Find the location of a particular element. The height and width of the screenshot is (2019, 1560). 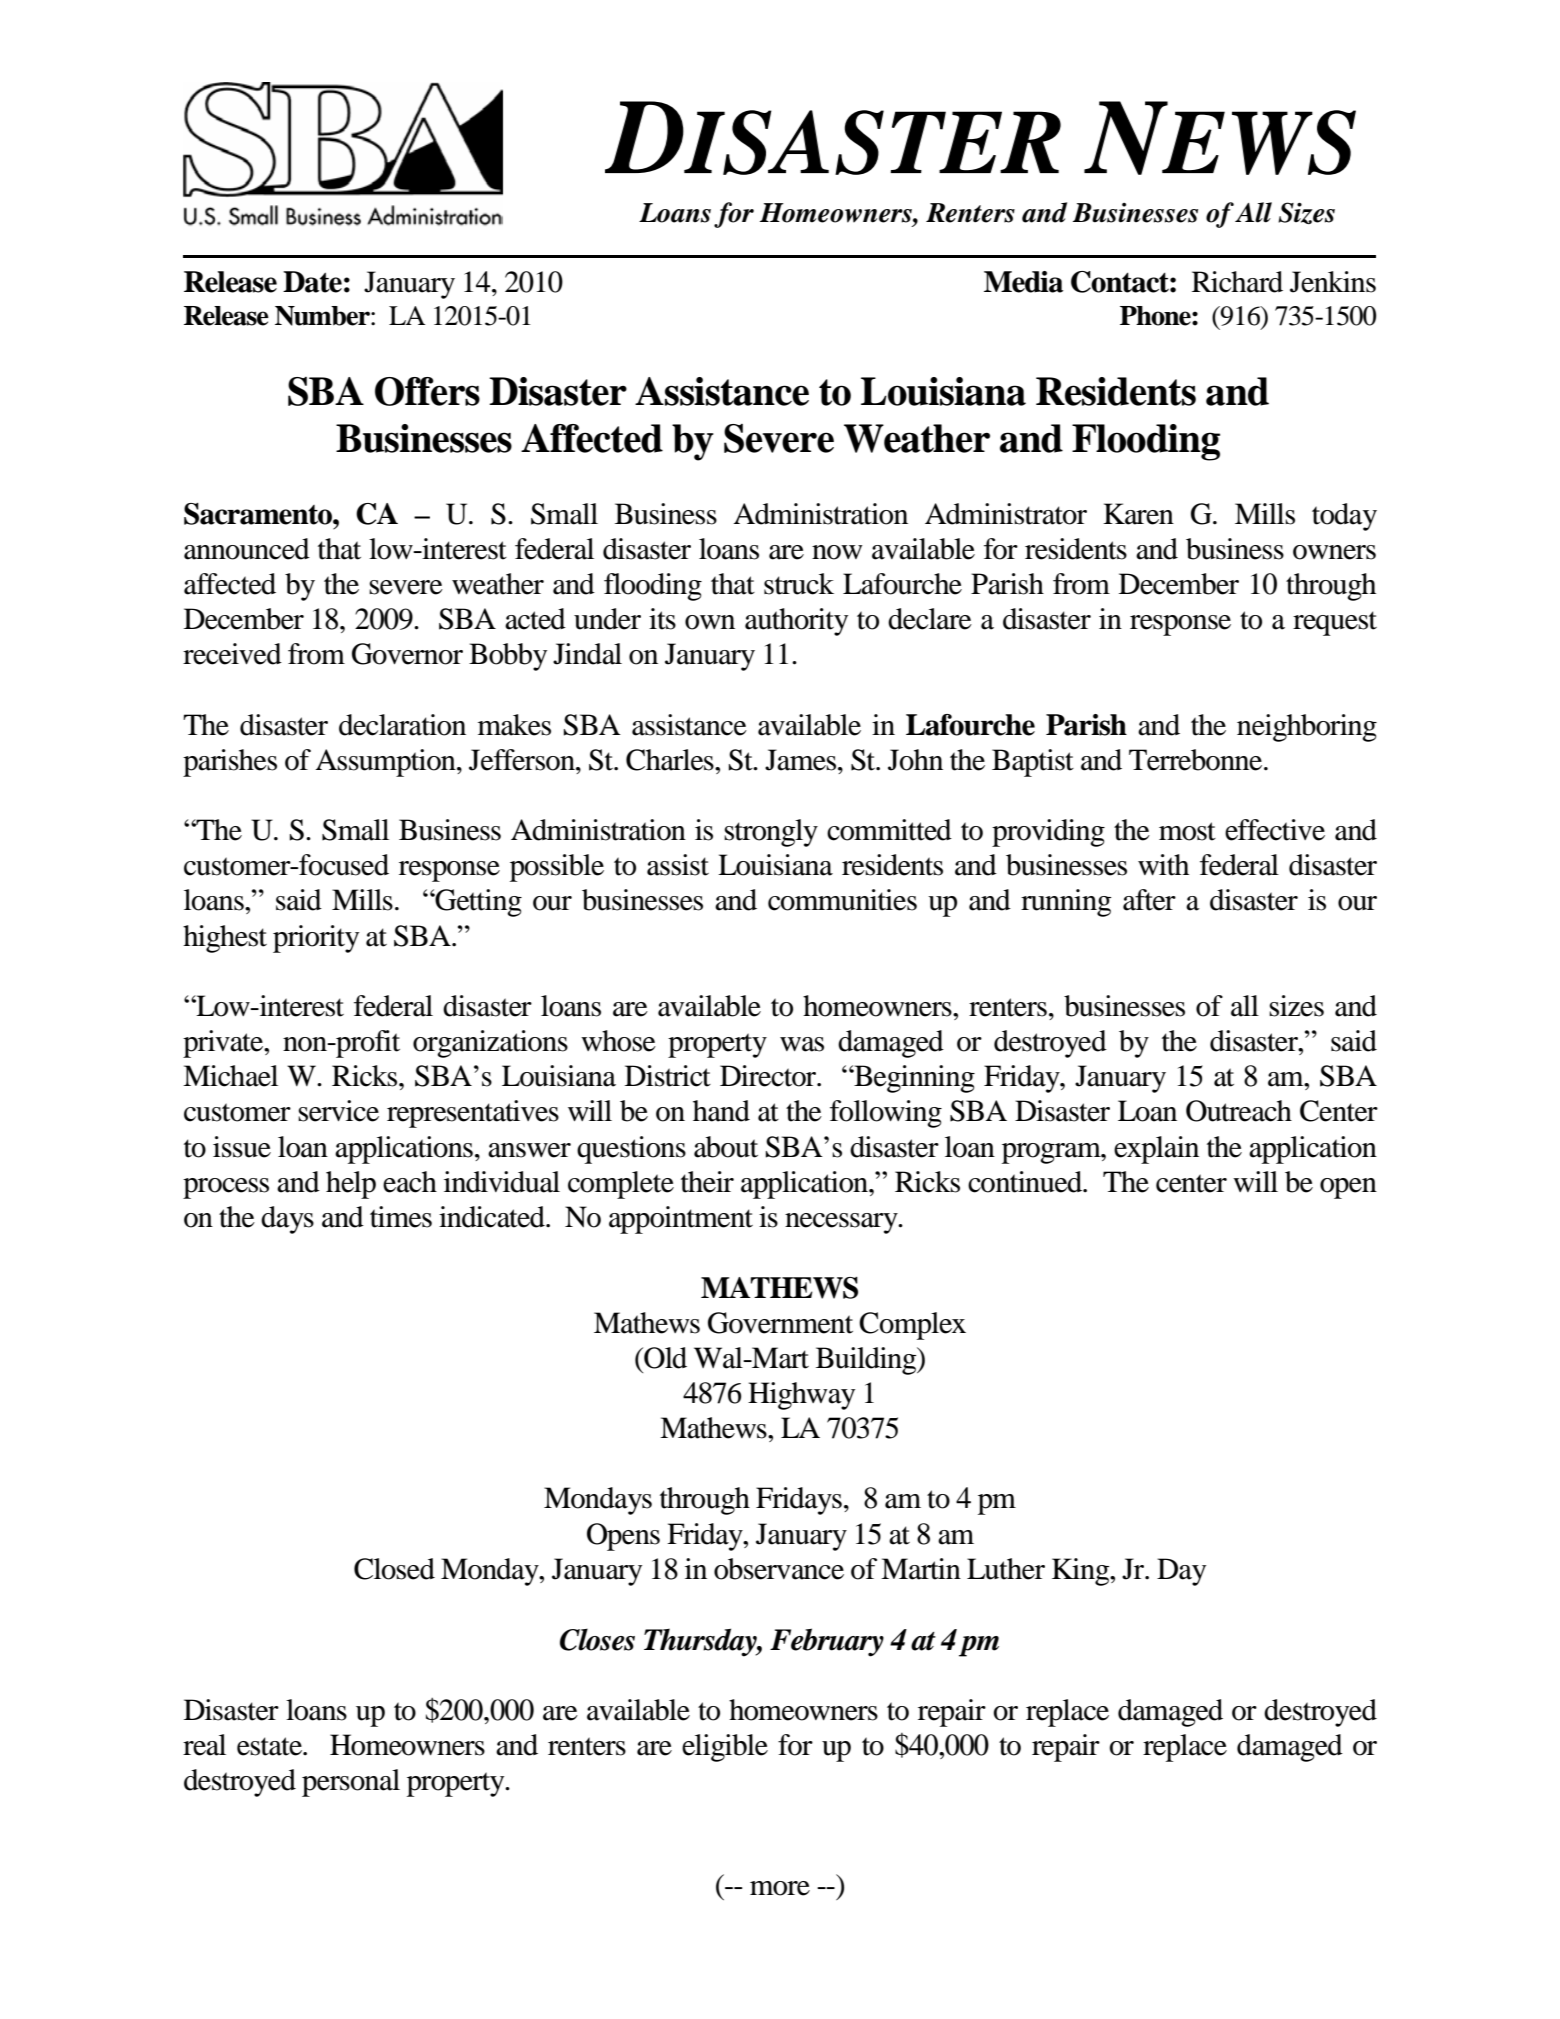

Richard is located at coordinates (1237, 282).
